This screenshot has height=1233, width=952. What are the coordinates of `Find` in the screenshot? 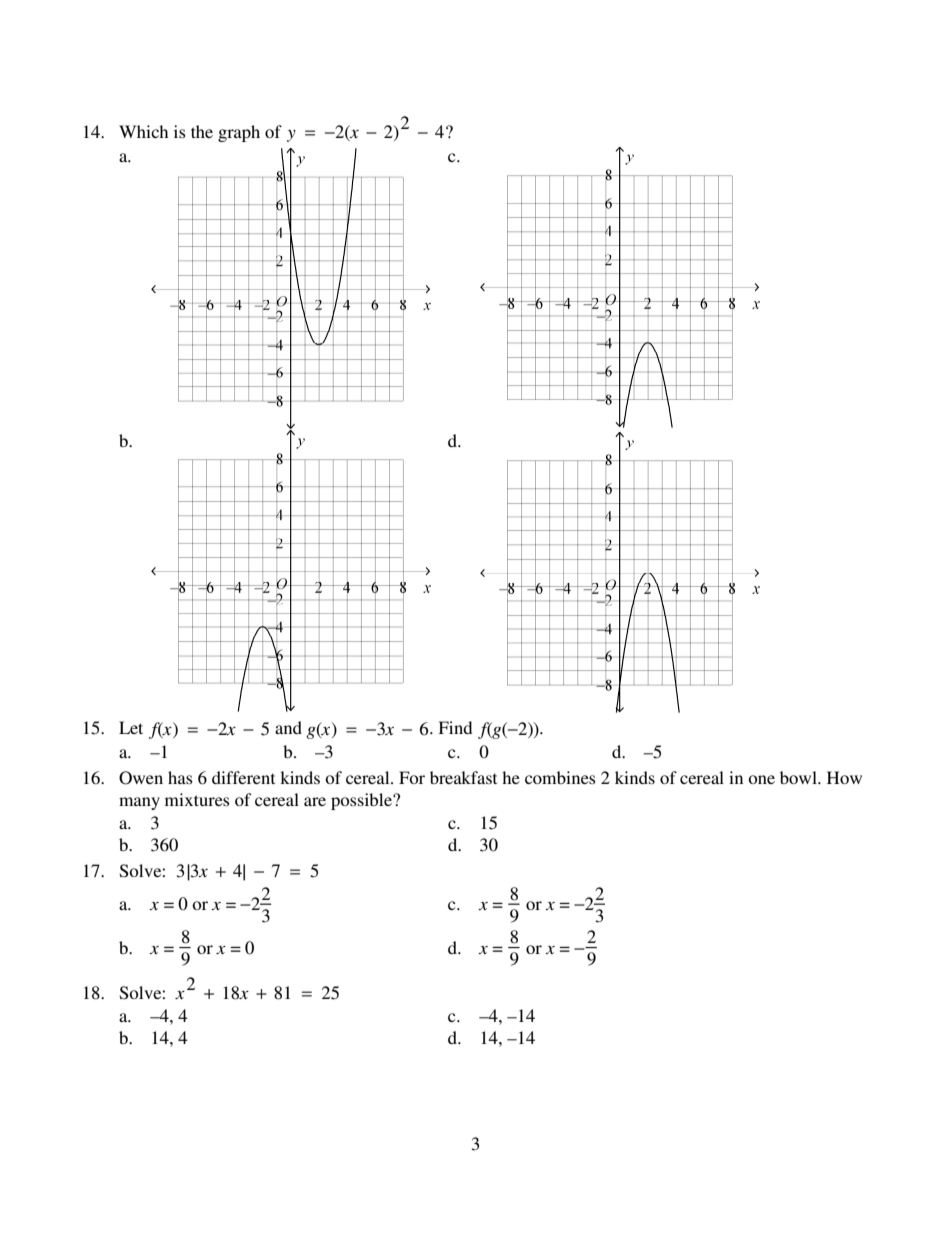 It's located at (455, 727).
